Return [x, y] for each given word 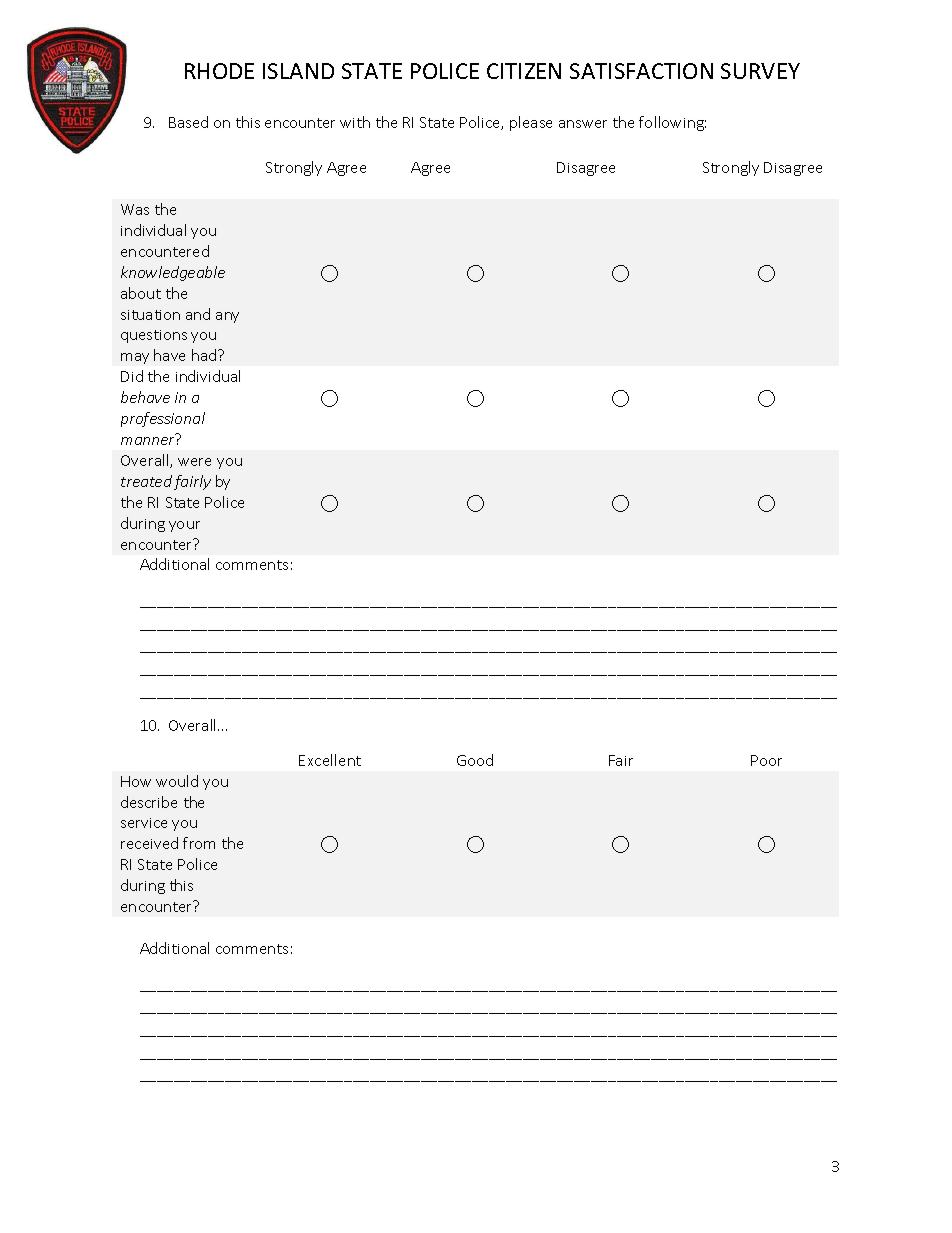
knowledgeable [173, 273]
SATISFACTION [641, 71]
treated [146, 481]
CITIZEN [524, 71]
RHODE [219, 71]
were [194, 462]
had [205, 355]
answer [583, 124]
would [177, 781]
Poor [766, 760]
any [227, 317]
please [531, 123]
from [199, 843]
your [184, 526]
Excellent [330, 760]
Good [475, 760]
